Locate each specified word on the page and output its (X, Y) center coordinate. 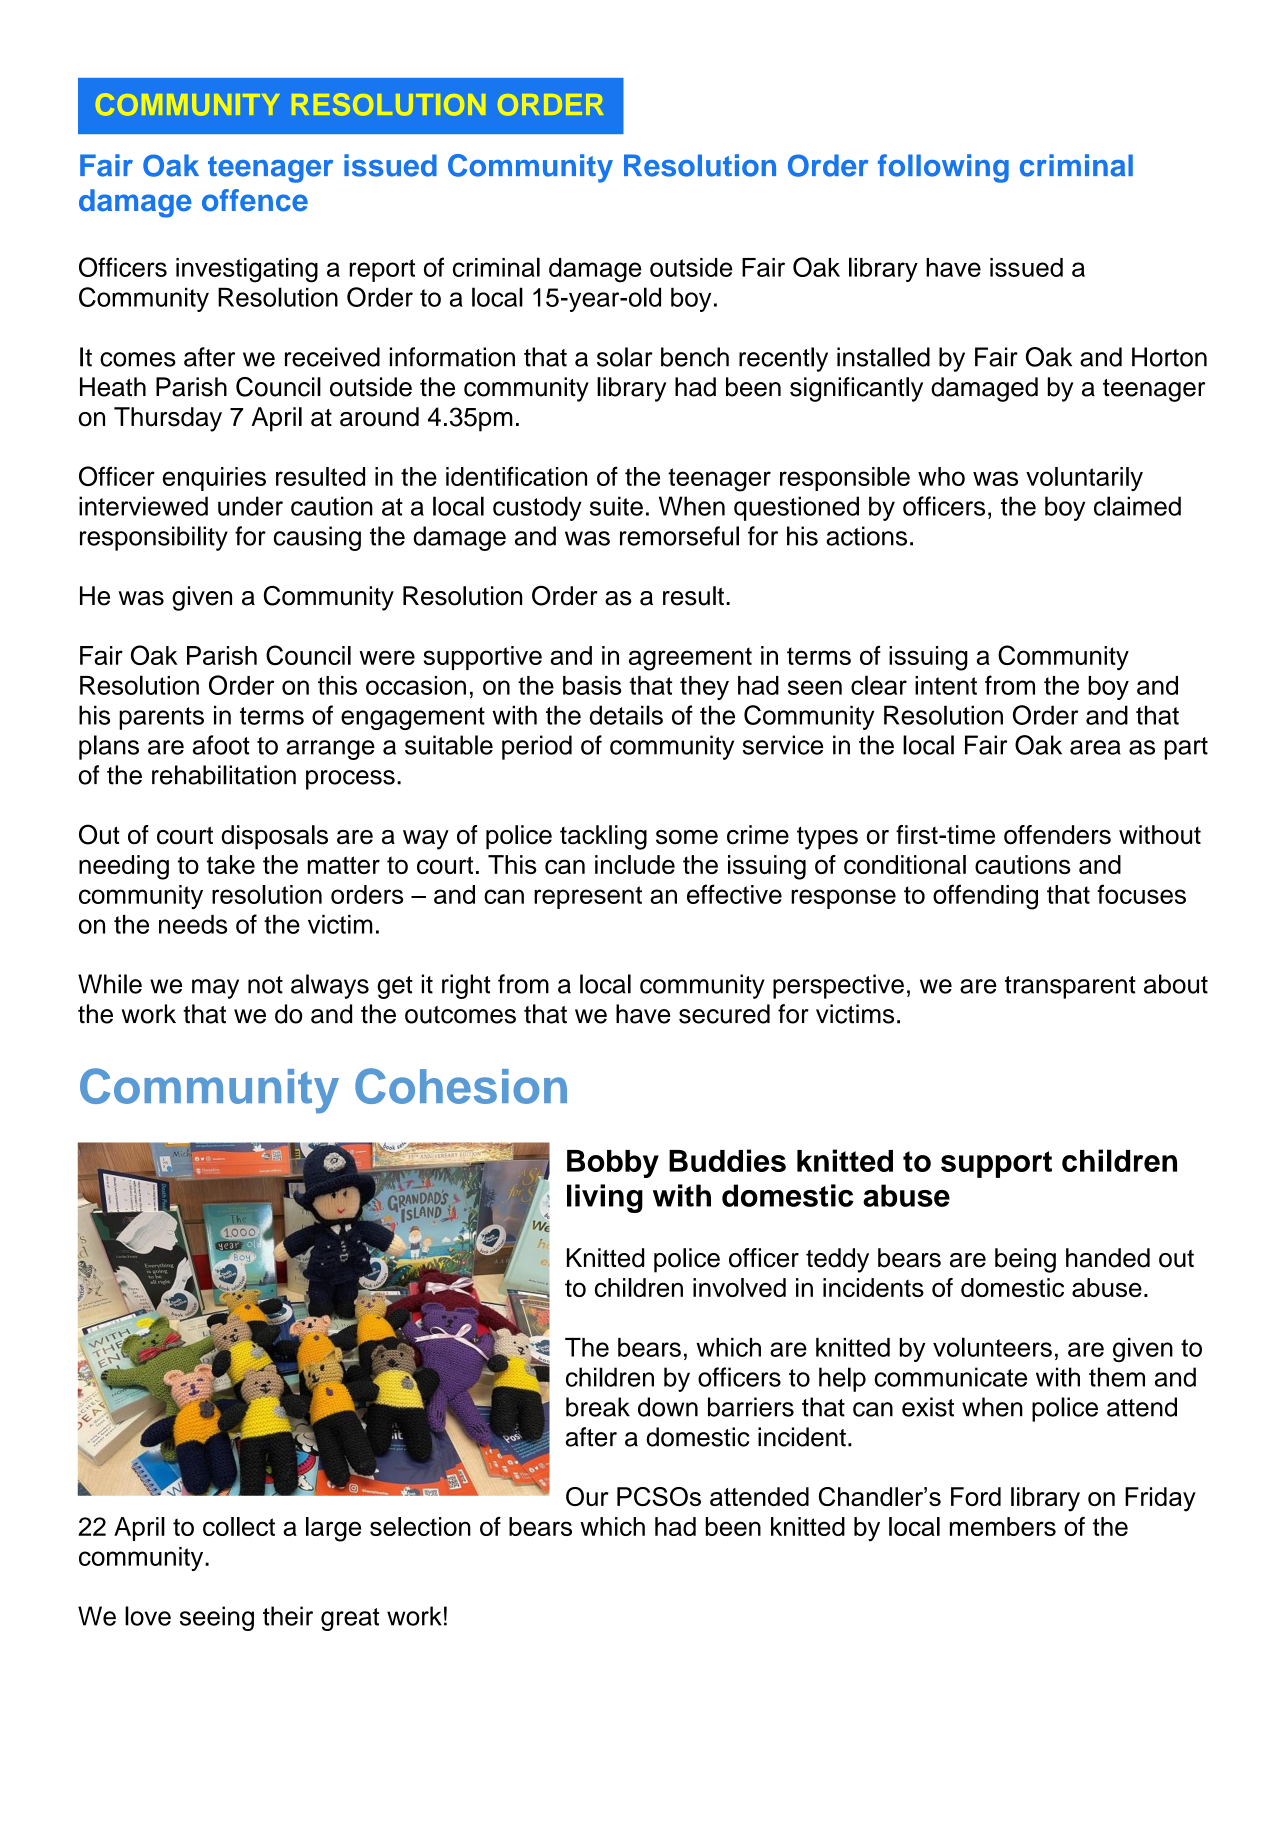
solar (624, 357)
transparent (1070, 987)
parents (161, 718)
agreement (690, 659)
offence (255, 200)
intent (946, 685)
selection (420, 1526)
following (943, 168)
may (215, 989)
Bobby (613, 1164)
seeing (217, 1618)
